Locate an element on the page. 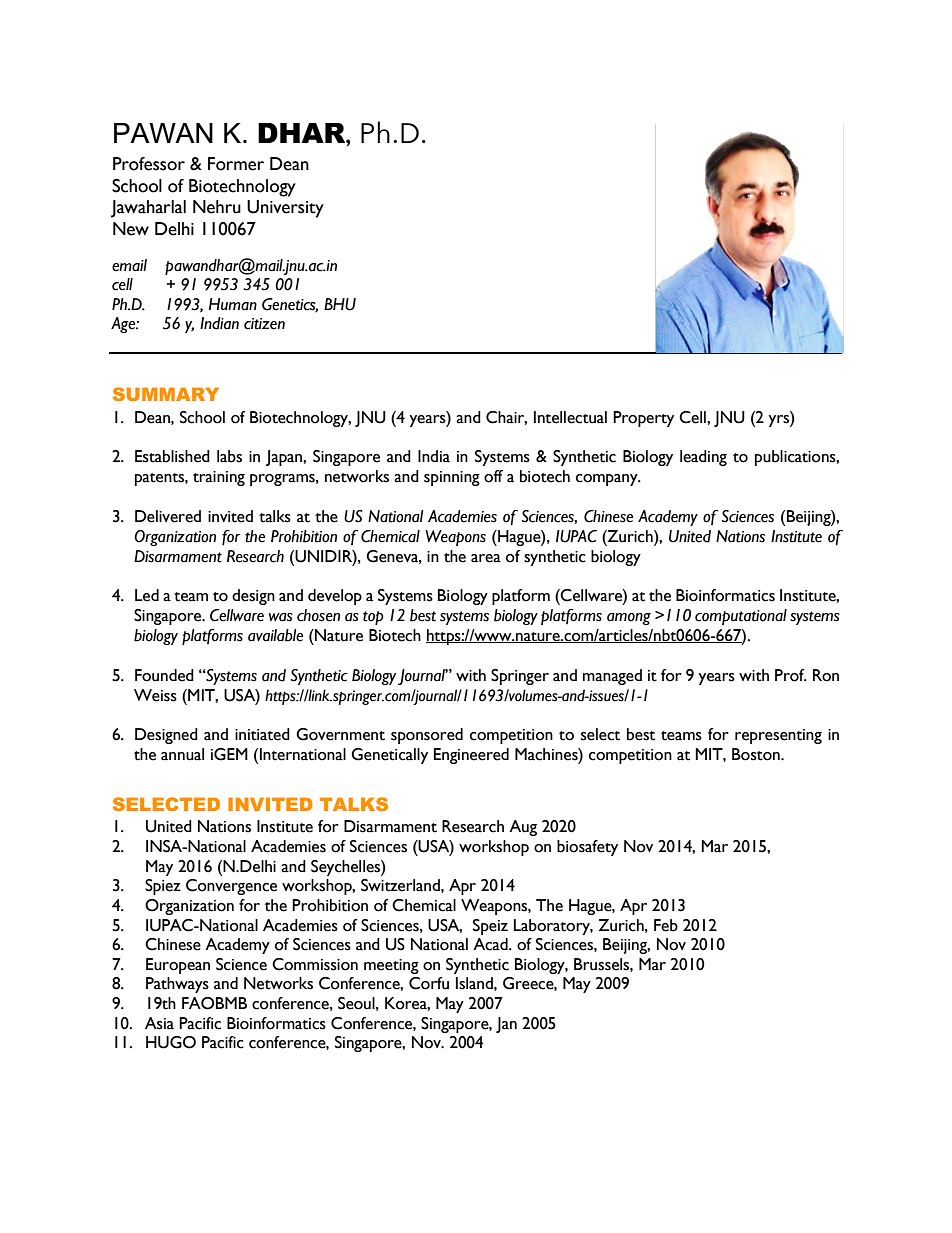  Nehru is located at coordinates (217, 207).
